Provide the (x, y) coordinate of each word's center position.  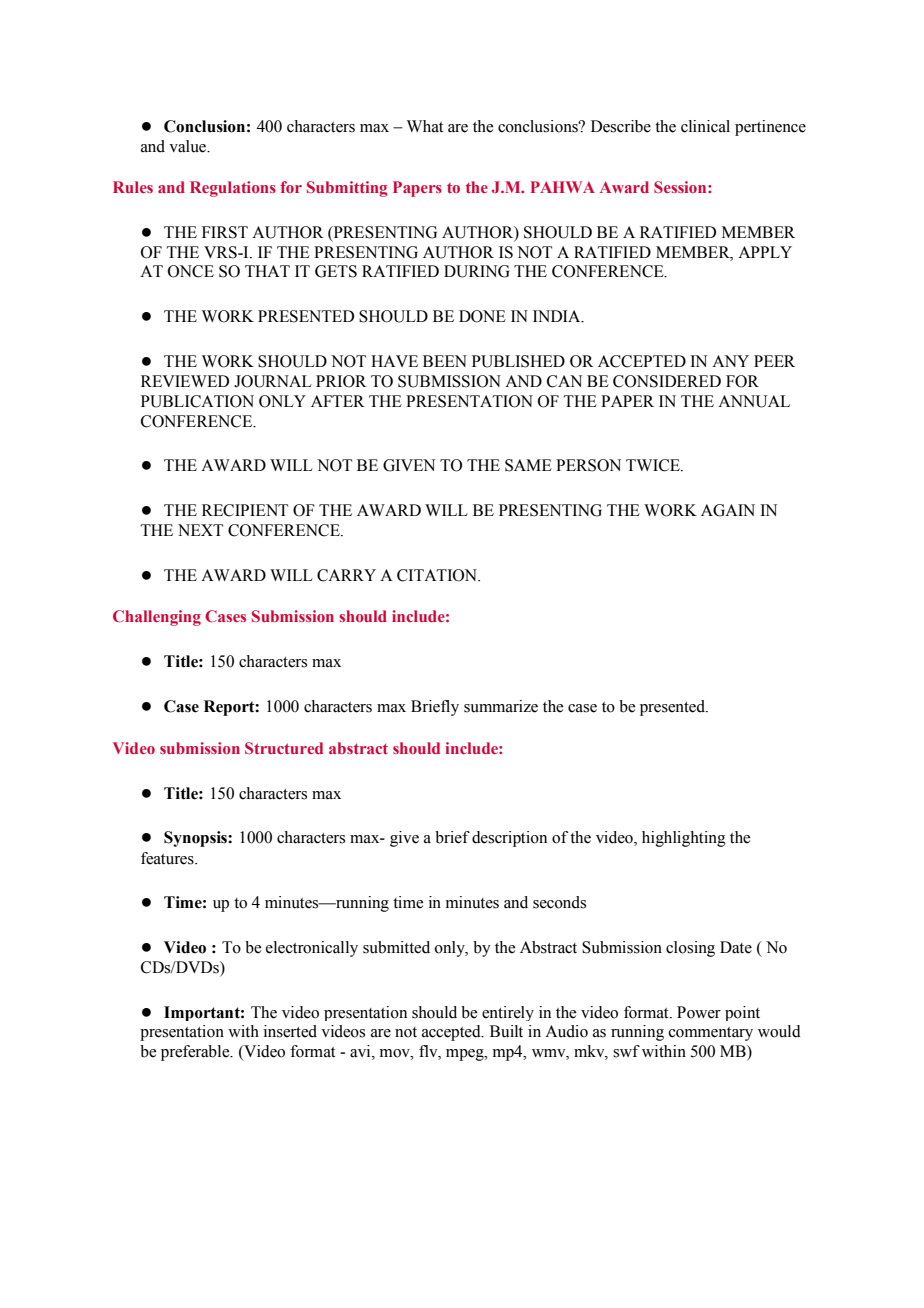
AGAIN (728, 510)
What (425, 126)
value (189, 146)
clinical (705, 126)
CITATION (438, 575)
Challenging (157, 618)
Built (506, 1031)
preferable (196, 1053)
